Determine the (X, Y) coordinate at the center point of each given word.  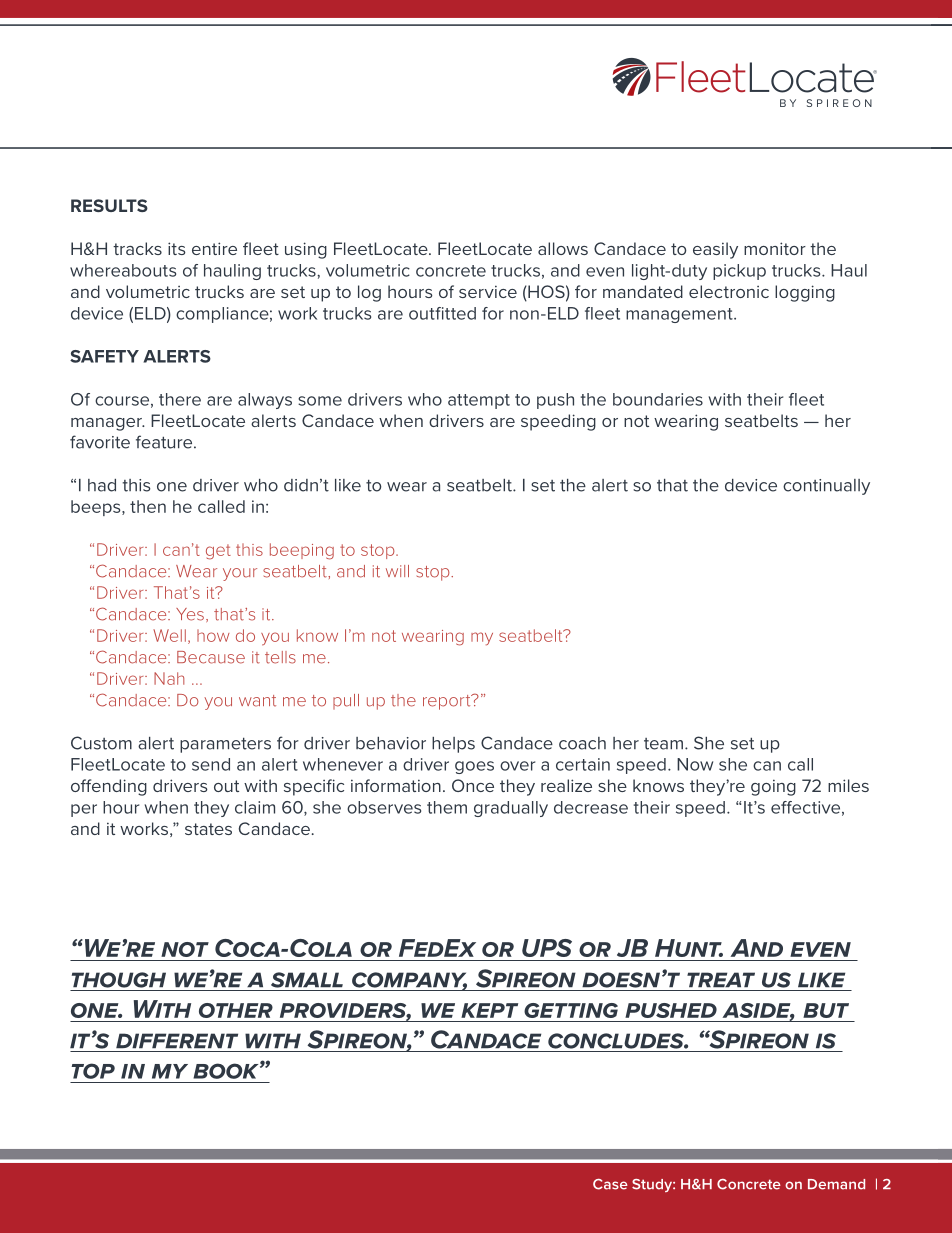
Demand (836, 1184)
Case (610, 1184)
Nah (169, 678)
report (448, 702)
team (663, 744)
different (177, 1041)
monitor (775, 248)
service (488, 291)
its (177, 248)
